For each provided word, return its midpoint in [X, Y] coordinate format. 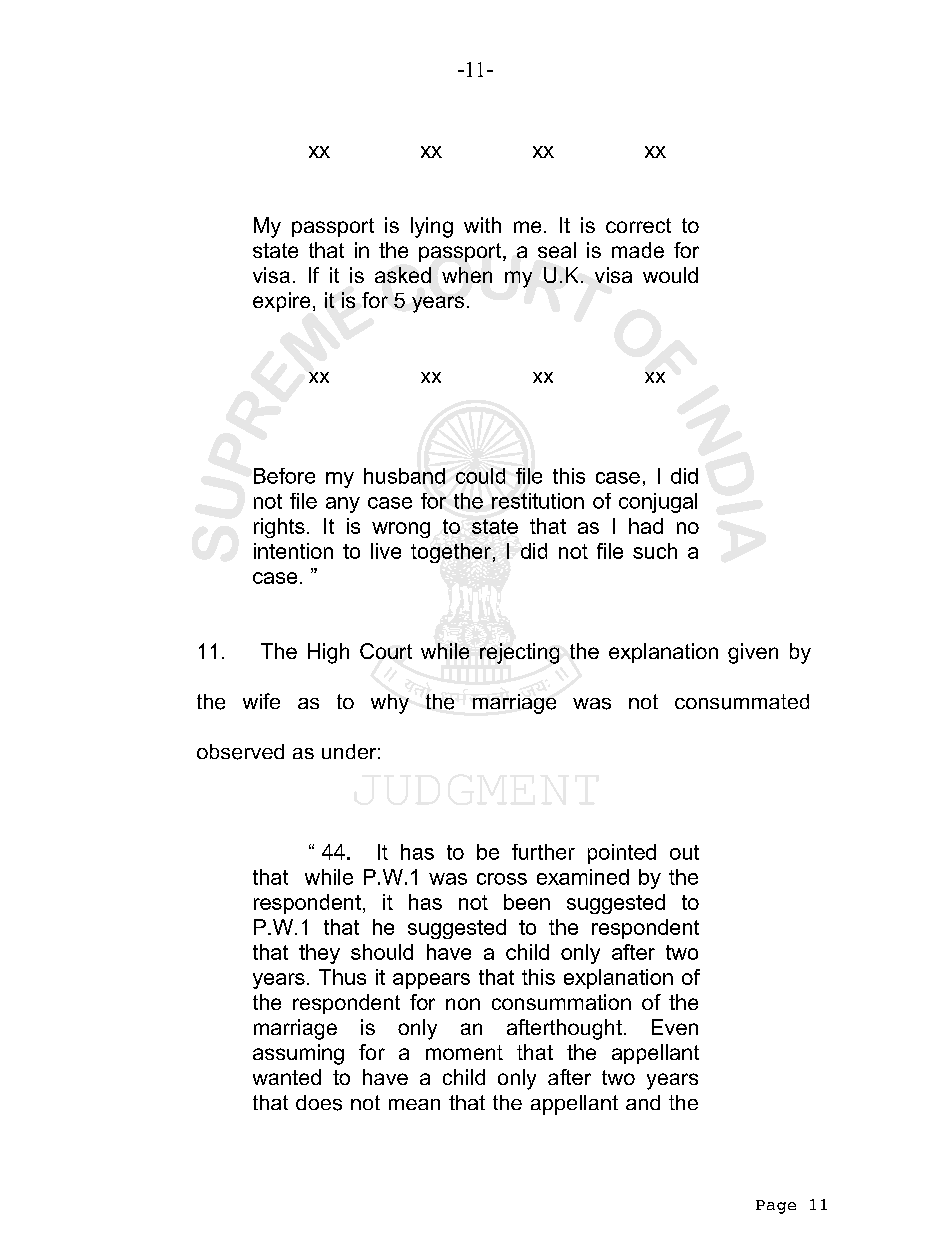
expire [281, 302]
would [670, 275]
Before [284, 476]
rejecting [519, 653]
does [319, 1103]
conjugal [658, 503]
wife [261, 701]
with [482, 225]
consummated [742, 702]
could [480, 476]
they [319, 954]
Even [675, 1027]
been [527, 902]
